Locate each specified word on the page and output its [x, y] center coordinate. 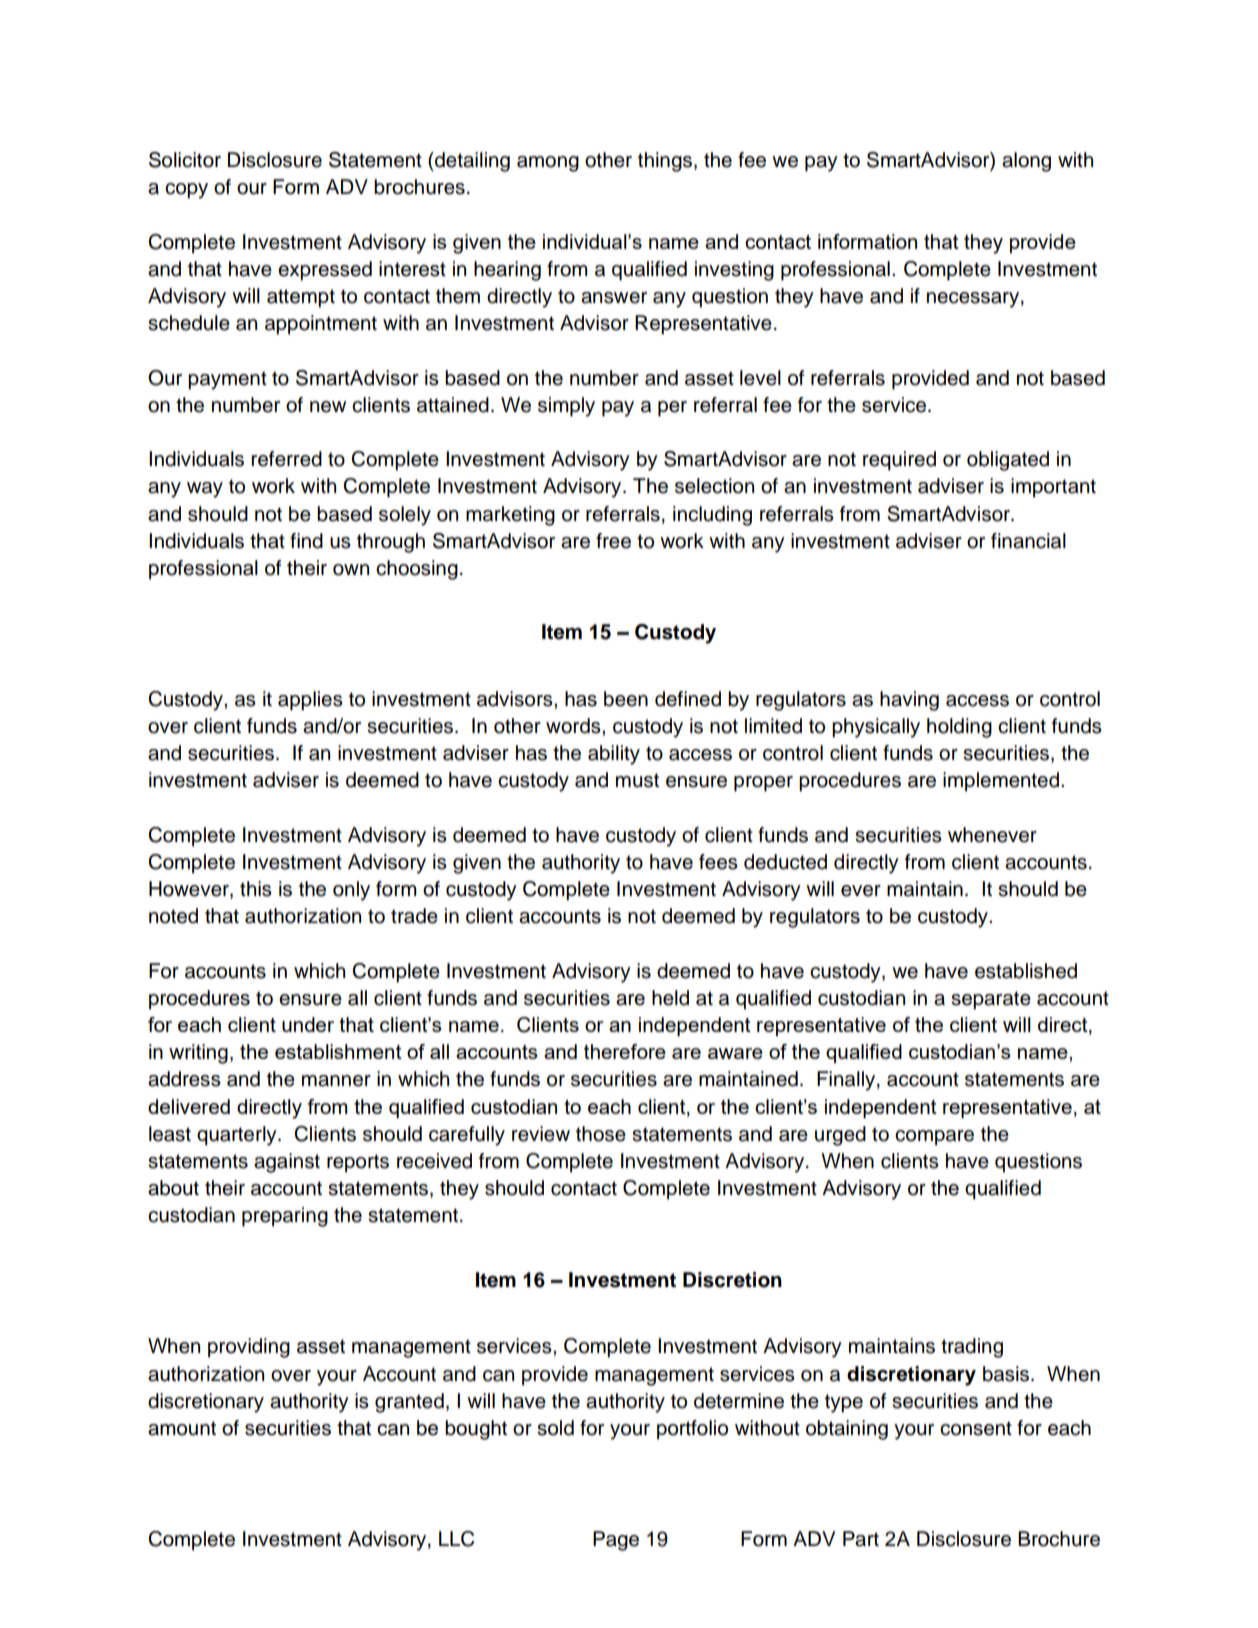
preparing [285, 1217]
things [665, 162]
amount [182, 1428]
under [308, 1024]
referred [286, 459]
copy [186, 191]
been [626, 699]
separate [991, 1000]
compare [934, 1138]
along [1026, 162]
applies [310, 701]
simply [566, 407]
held [670, 998]
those [601, 1134]
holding [959, 728]
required [899, 461]
